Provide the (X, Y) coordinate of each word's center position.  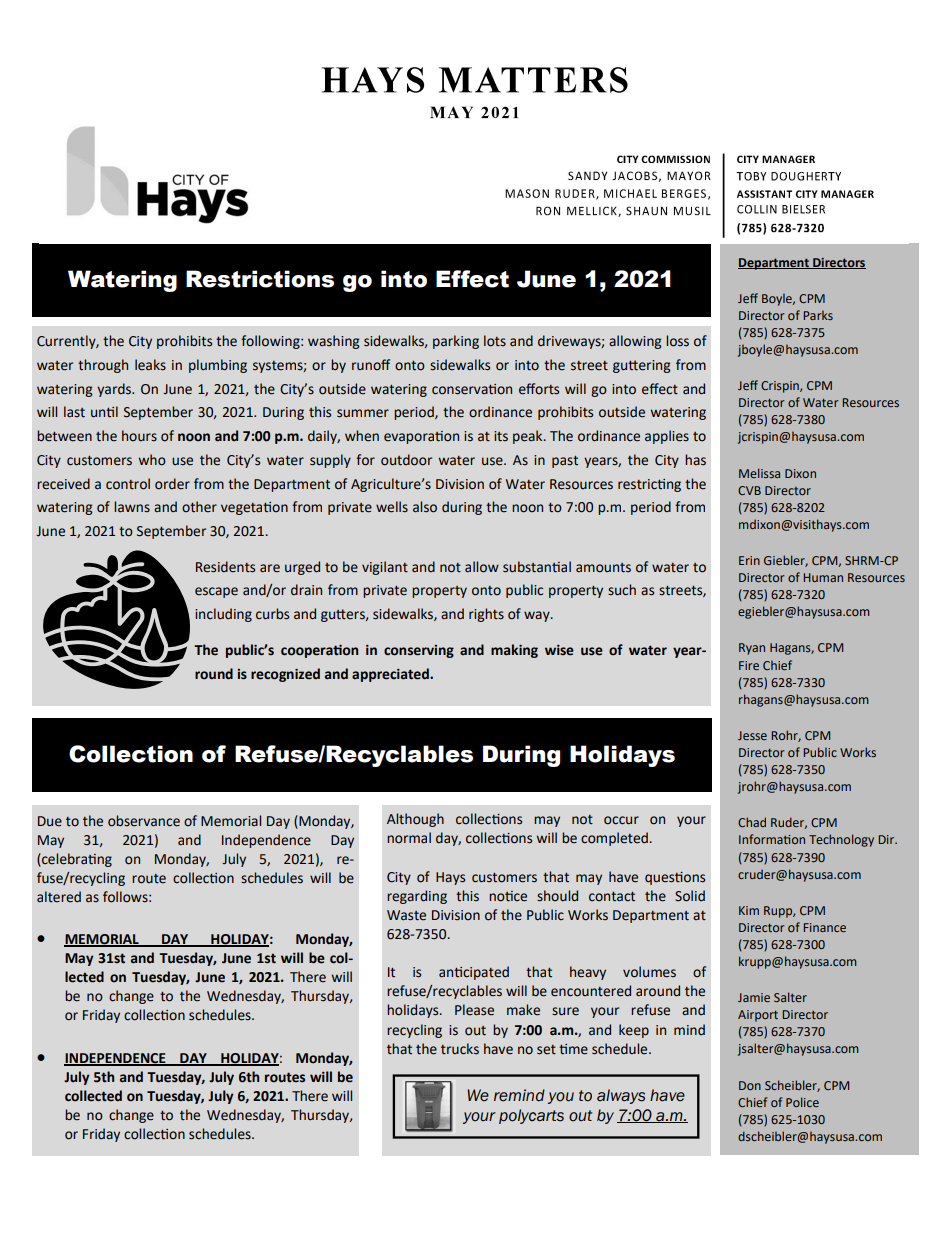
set (546, 1050)
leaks (150, 365)
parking (456, 342)
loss (677, 341)
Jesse (752, 735)
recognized (285, 675)
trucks (460, 1049)
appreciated (391, 675)
